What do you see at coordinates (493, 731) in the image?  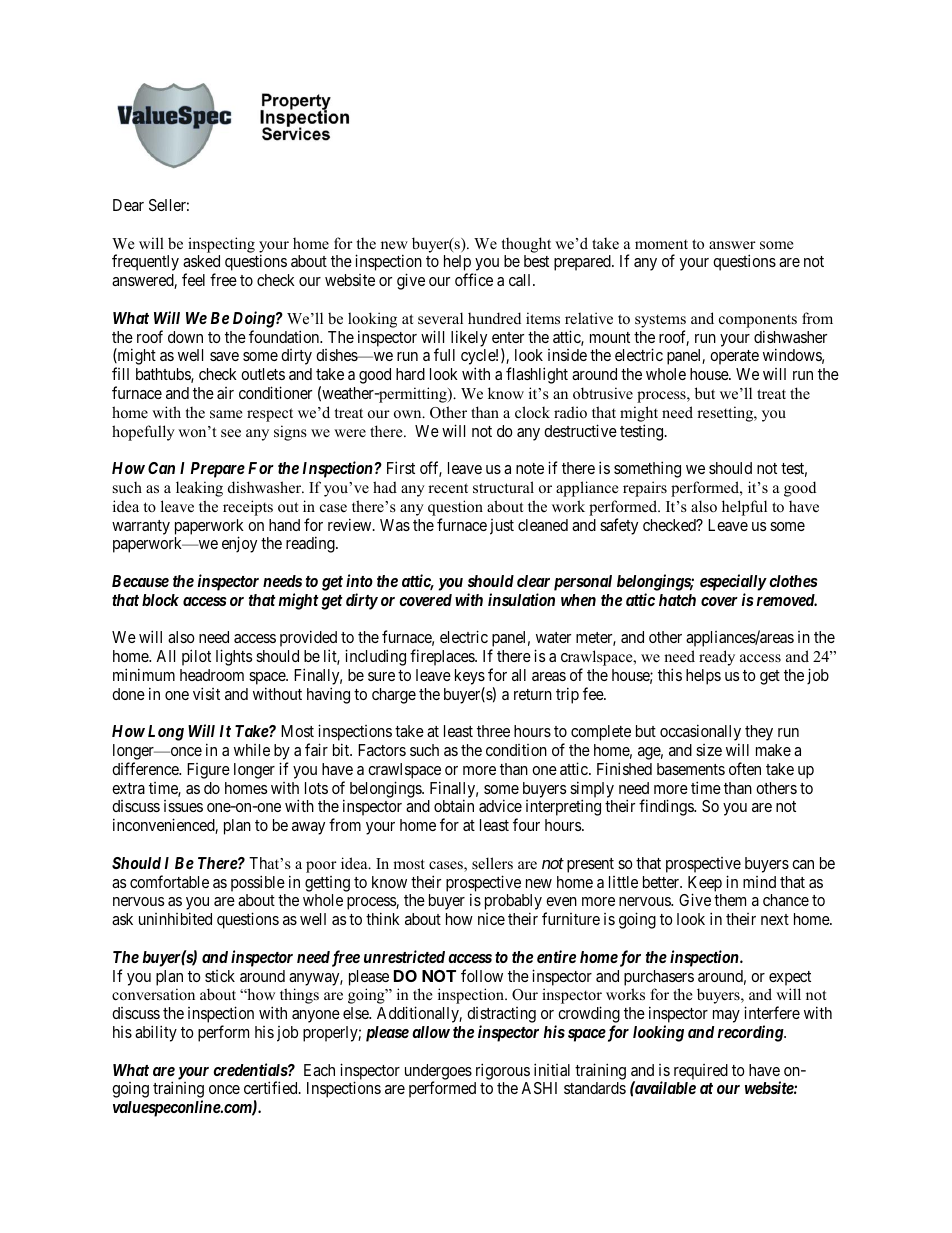 I see `three` at bounding box center [493, 731].
